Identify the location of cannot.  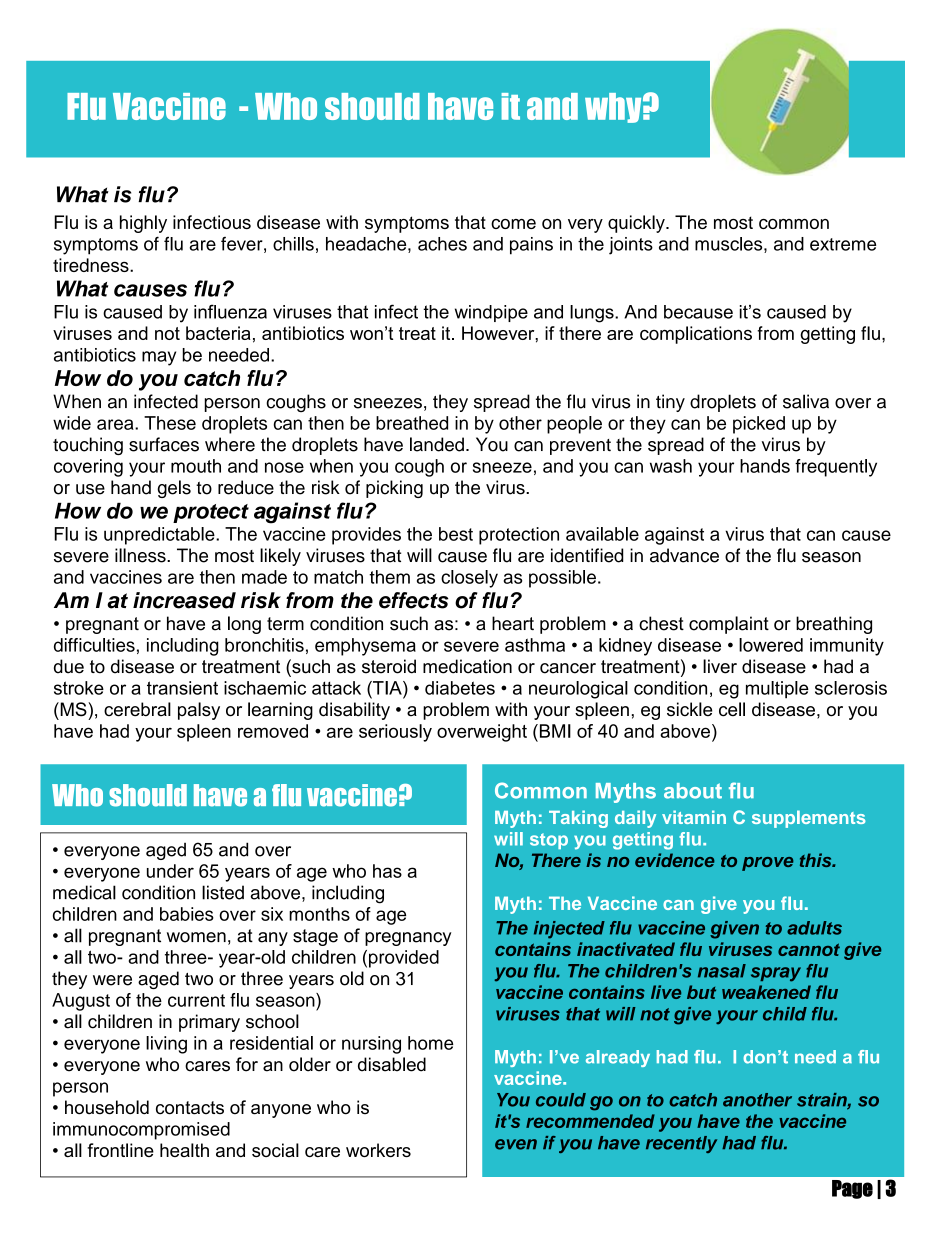
(809, 949).
